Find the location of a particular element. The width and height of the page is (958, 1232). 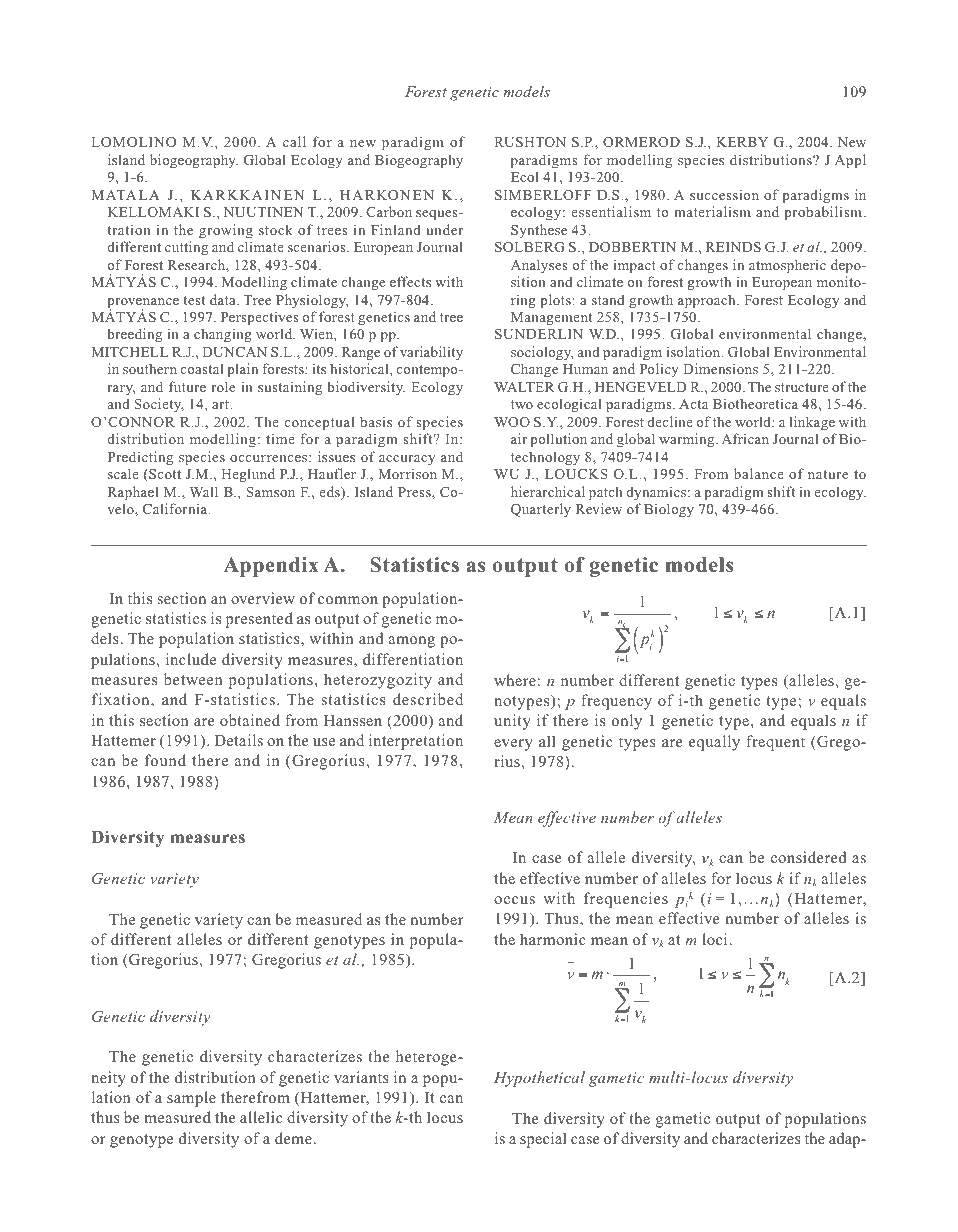

special is located at coordinates (543, 1140).
